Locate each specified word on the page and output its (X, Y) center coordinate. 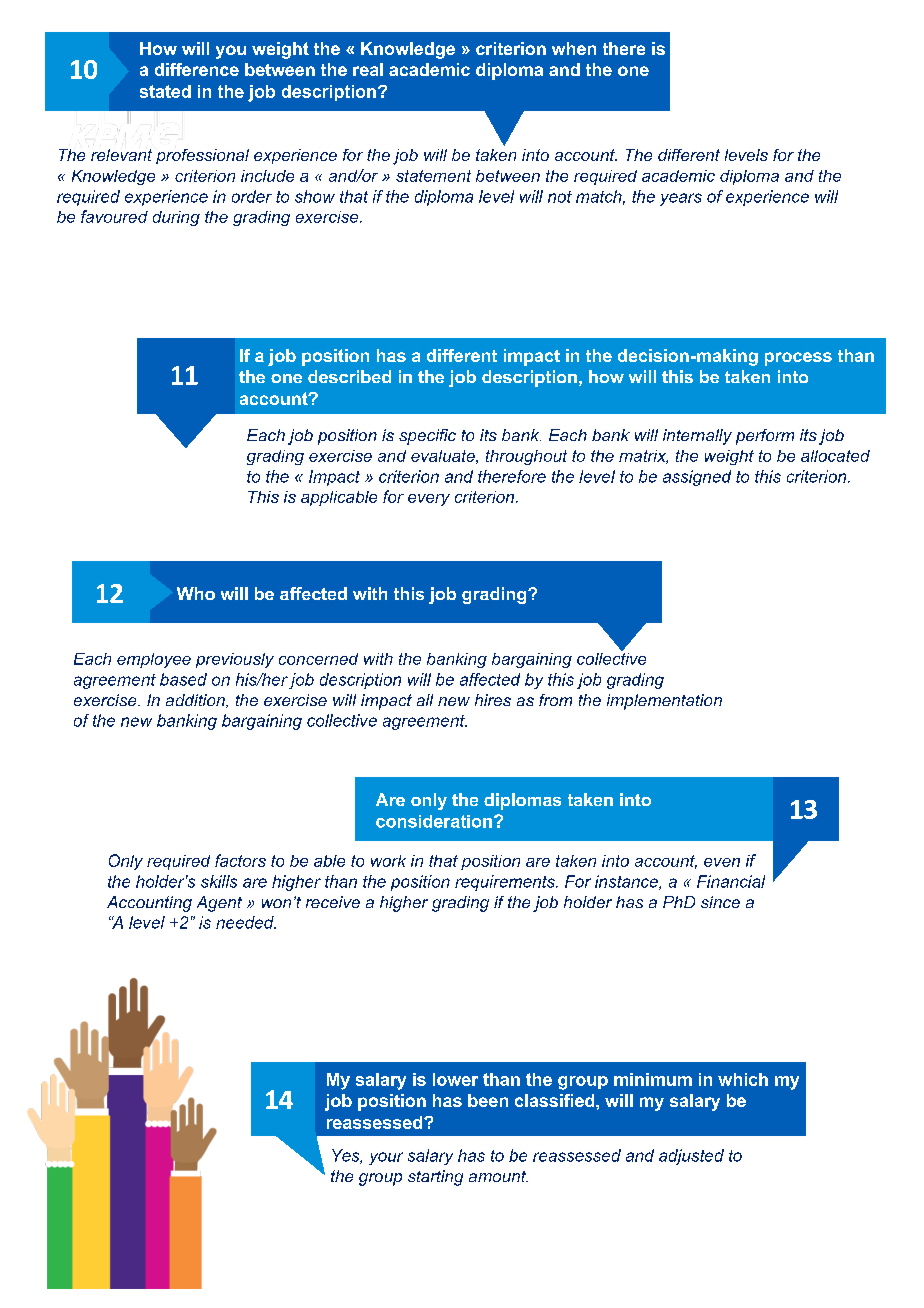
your (386, 1158)
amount (498, 1176)
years (681, 199)
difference (197, 69)
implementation (664, 702)
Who (196, 593)
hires (493, 700)
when (574, 48)
